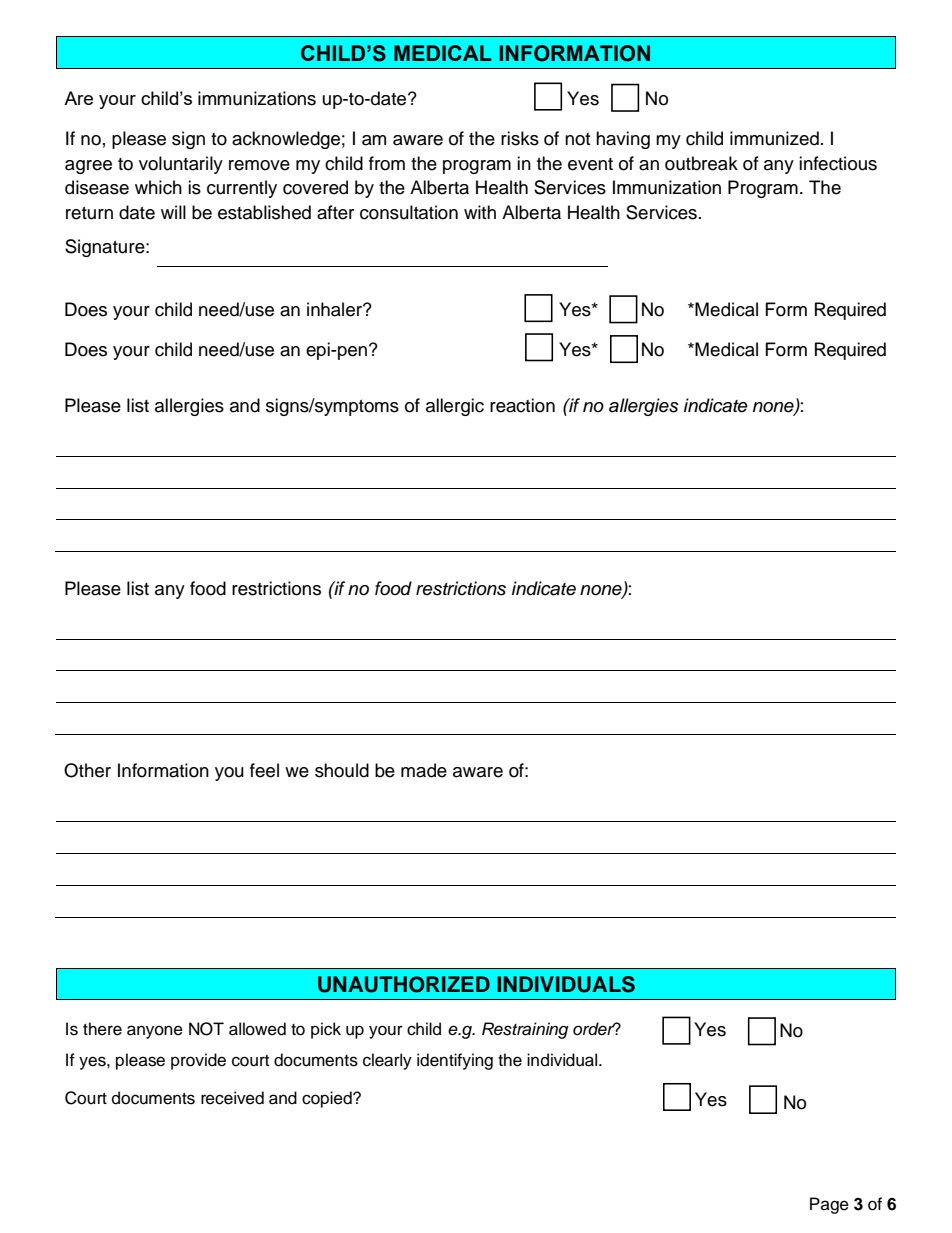 This page has width=952, height=1233. Describe the element at coordinates (701, 163) in the page. I see `outbreak` at that location.
